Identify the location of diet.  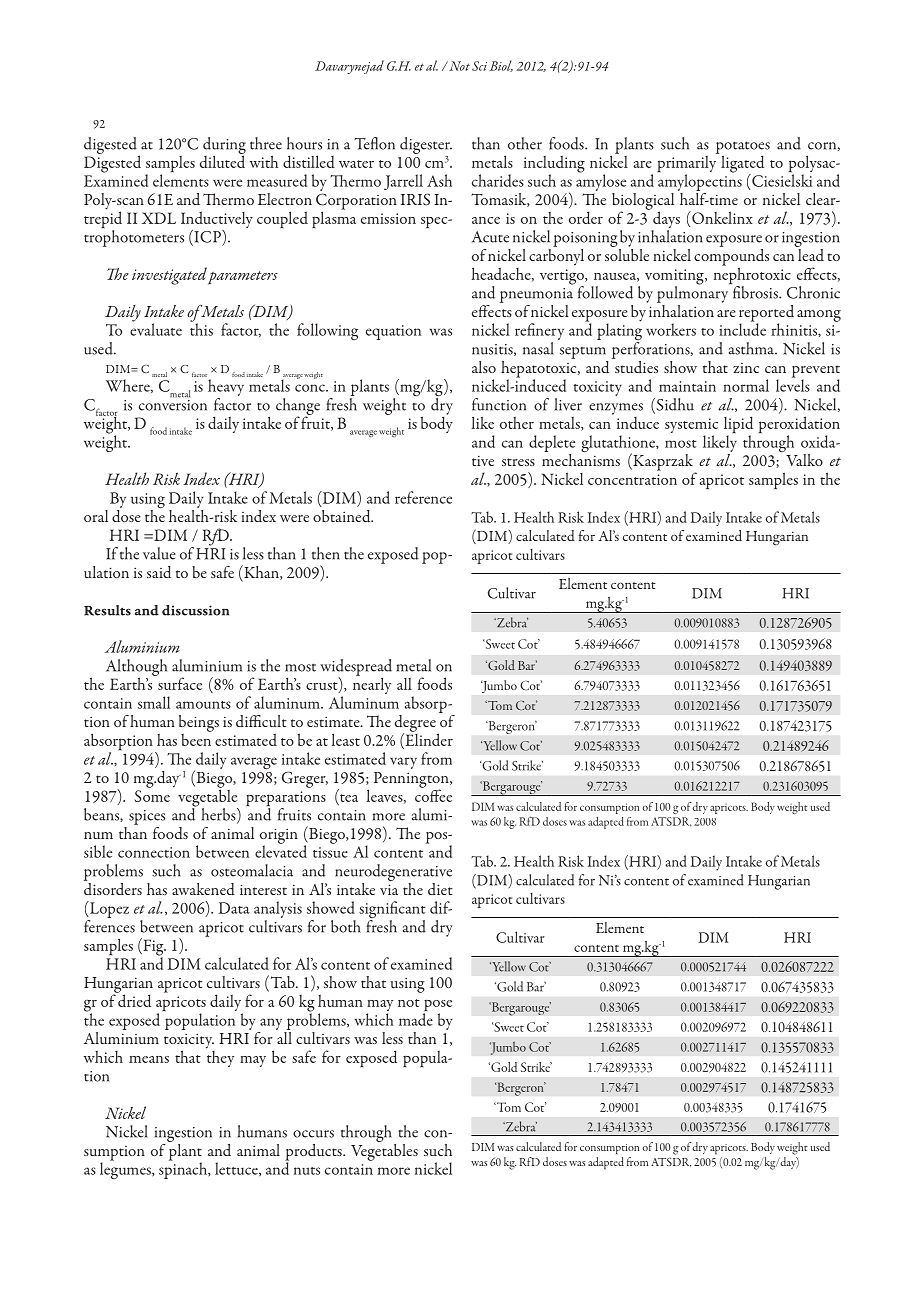
(440, 889).
